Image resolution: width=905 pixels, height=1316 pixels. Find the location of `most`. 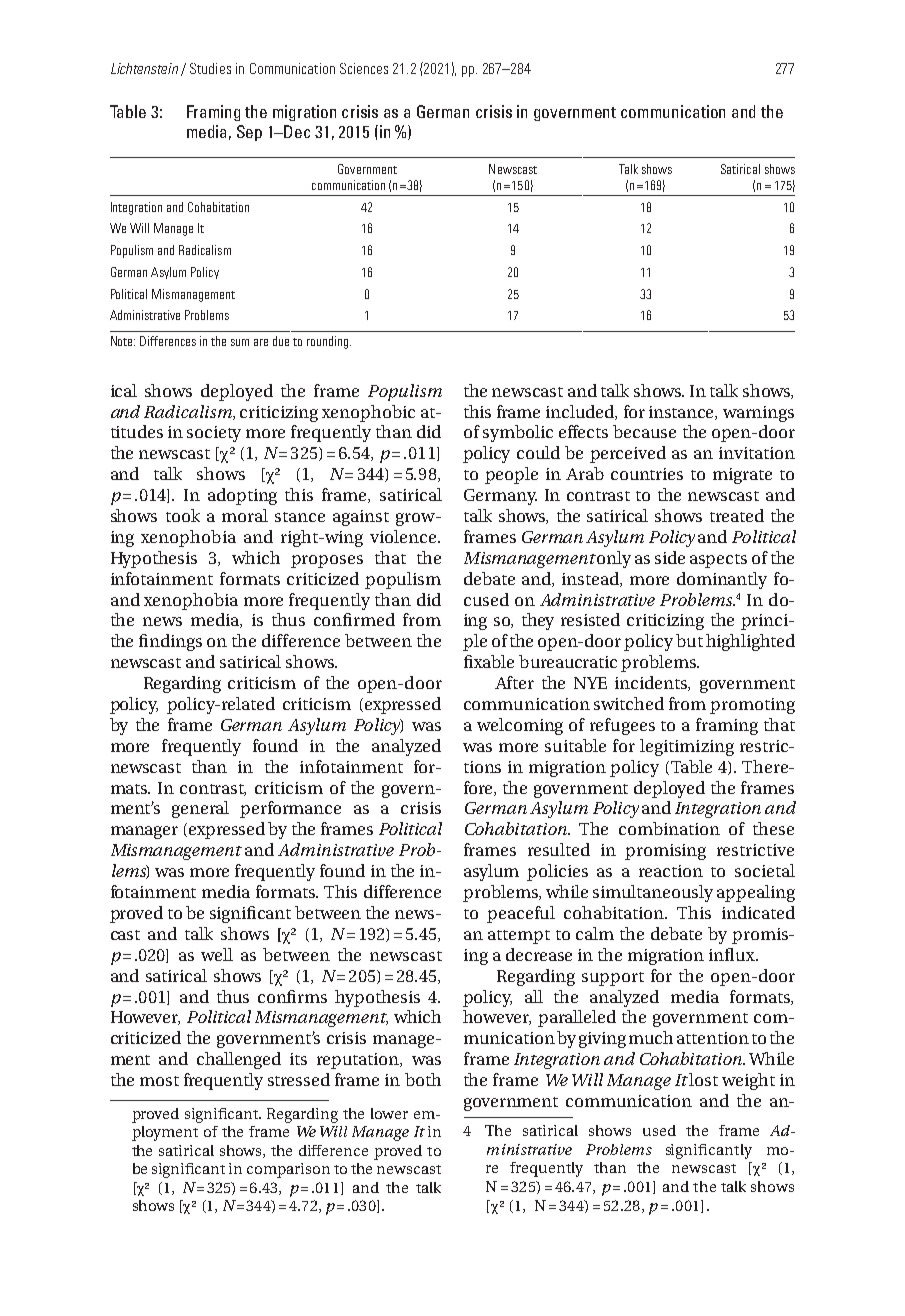

most is located at coordinates (159, 1081).
